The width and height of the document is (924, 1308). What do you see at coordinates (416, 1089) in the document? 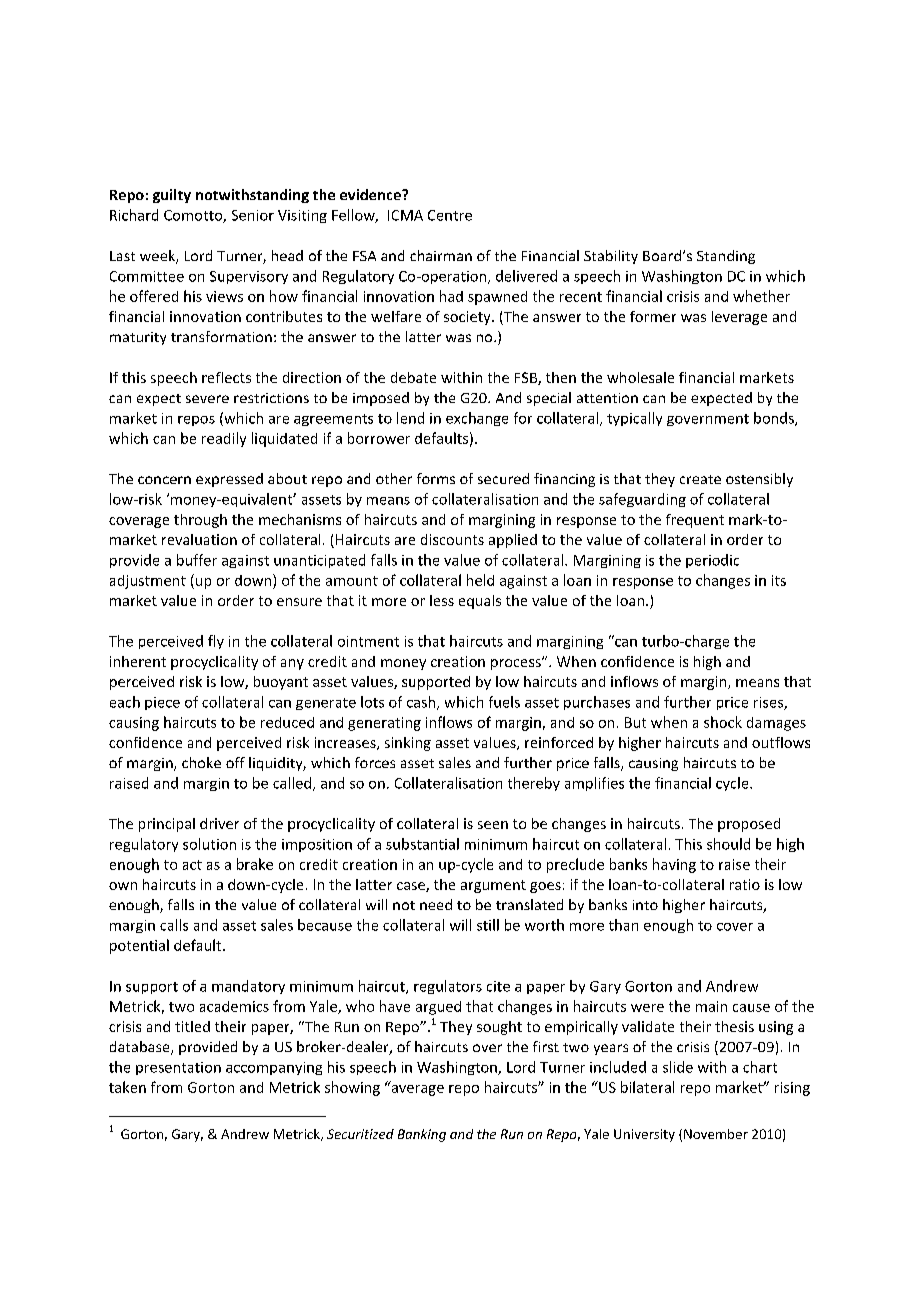
I see `average` at bounding box center [416, 1089].
